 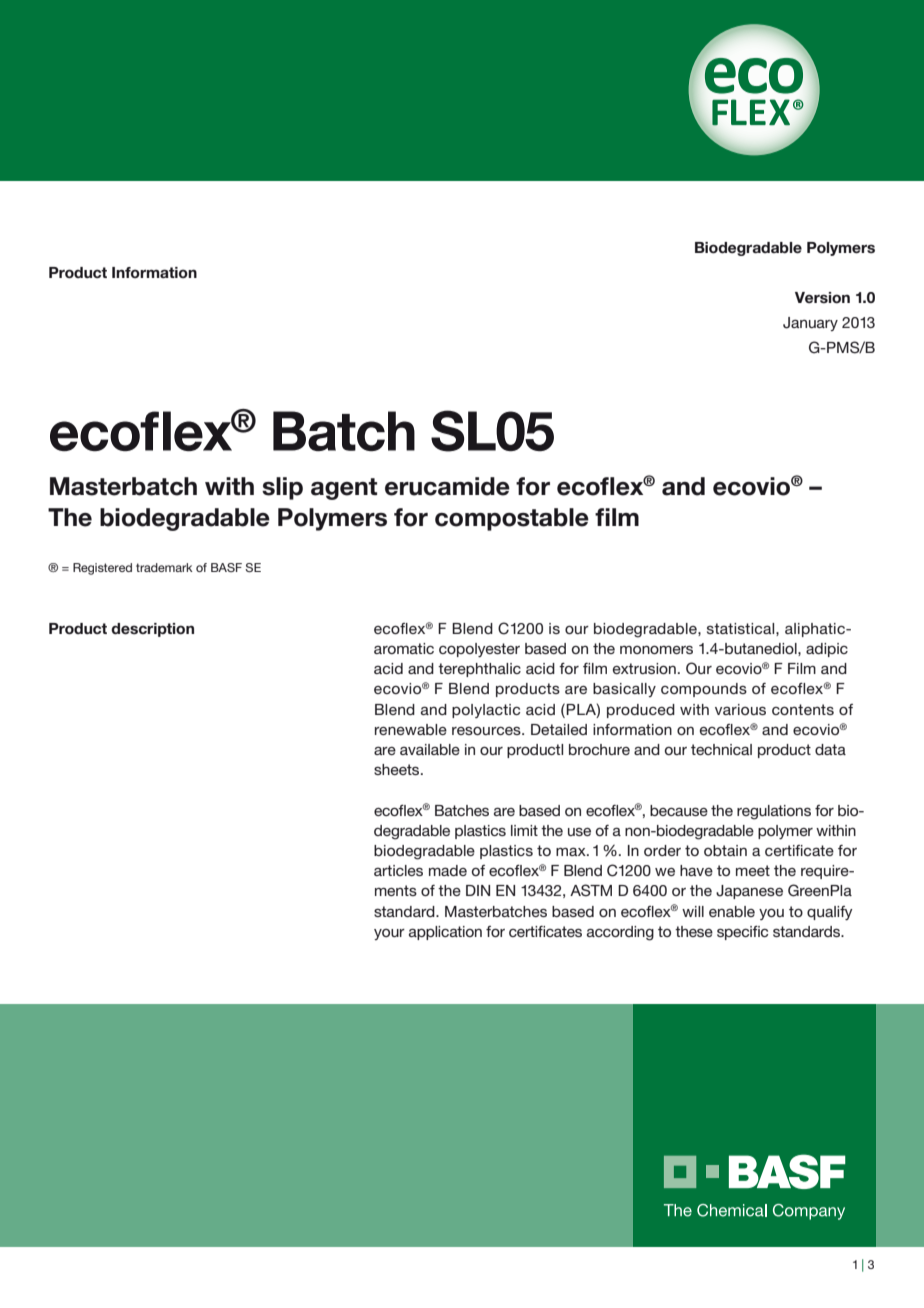 What do you see at coordinates (732, 911) in the screenshot?
I see `enable` at bounding box center [732, 911].
